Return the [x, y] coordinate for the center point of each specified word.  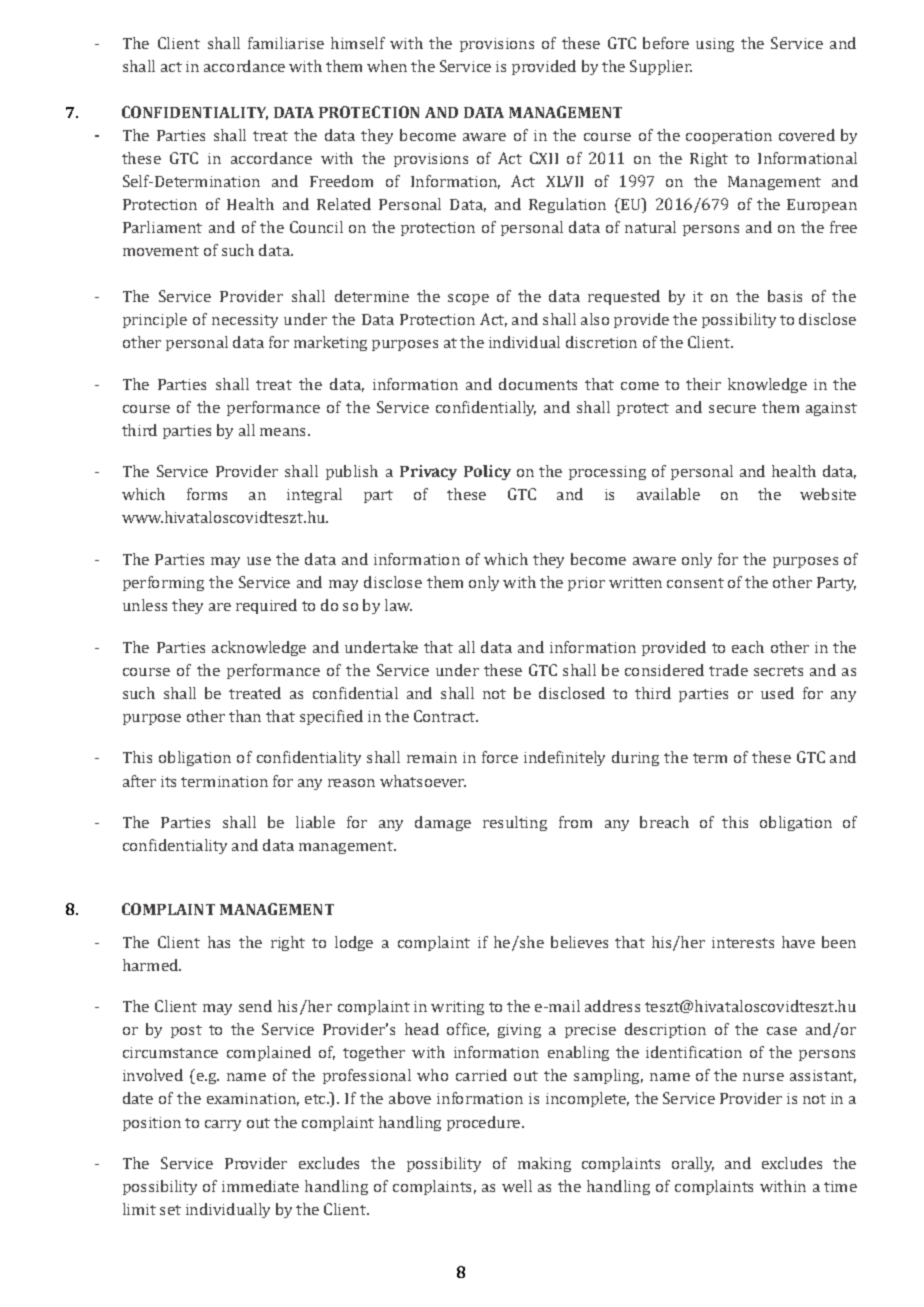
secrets [778, 671]
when [387, 66]
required [266, 606]
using [715, 45]
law [398, 605]
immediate [260, 1186]
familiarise [286, 43]
